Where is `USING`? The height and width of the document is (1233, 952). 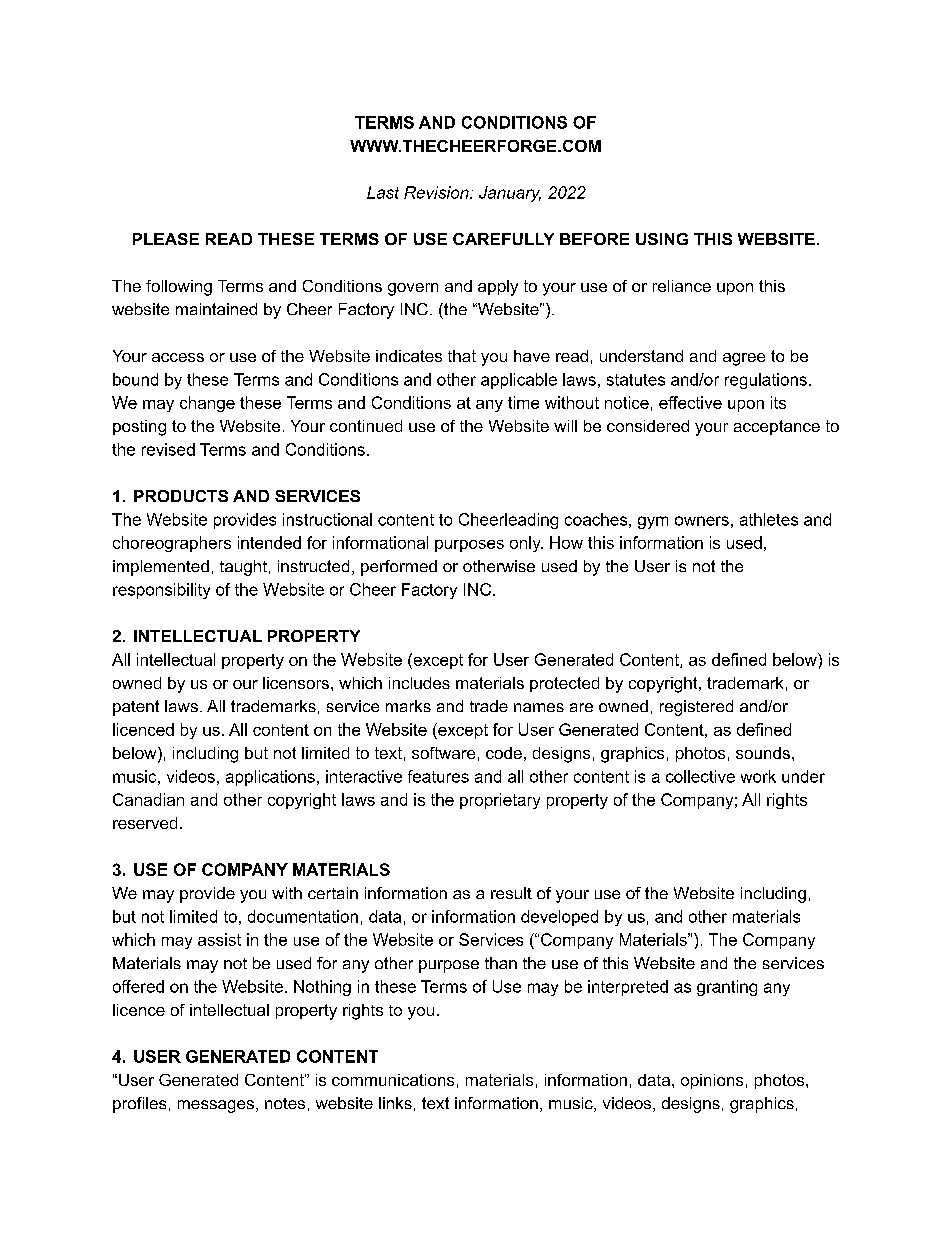 USING is located at coordinates (662, 239).
